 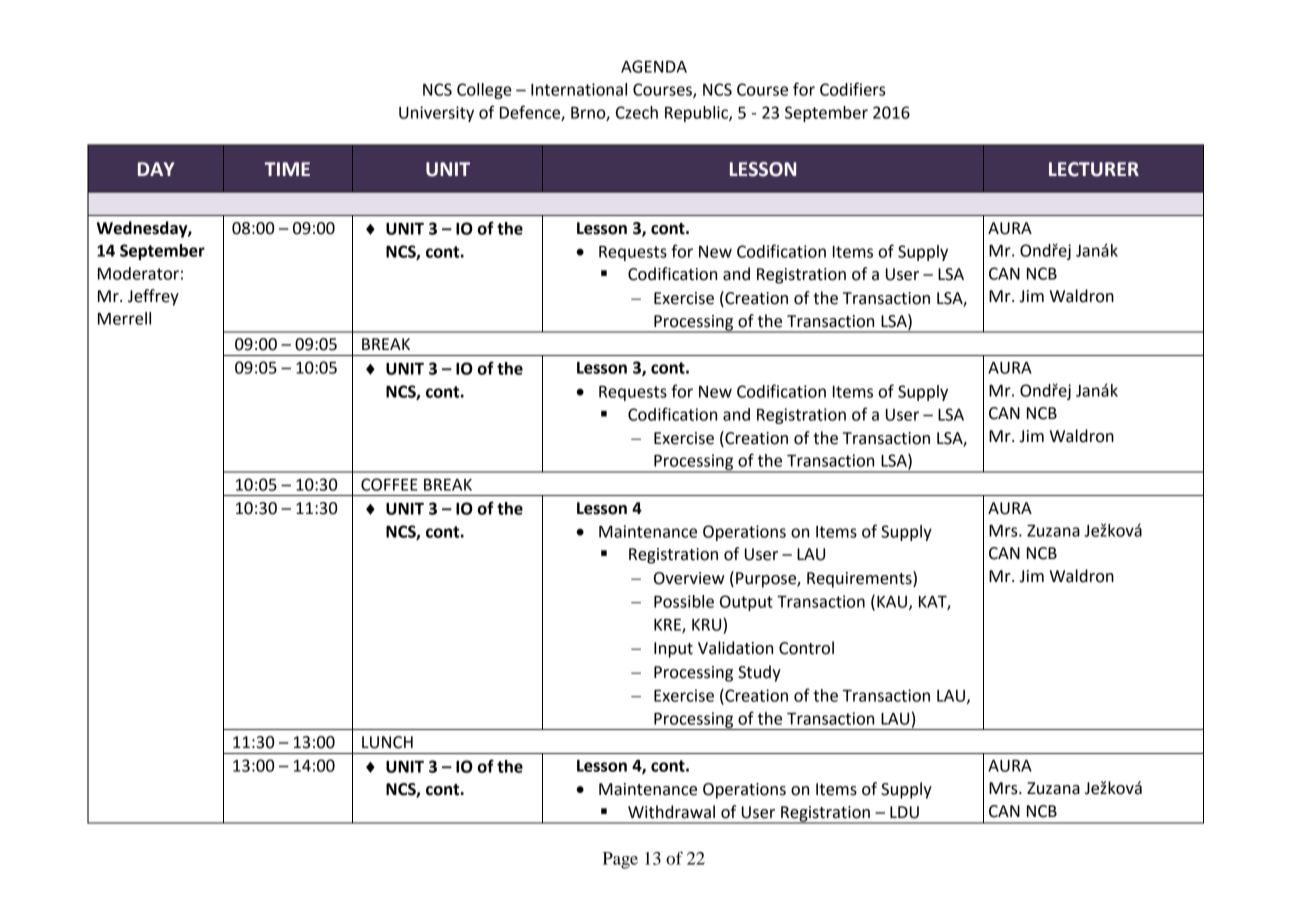 What do you see at coordinates (689, 578) in the screenshot?
I see `Overview` at bounding box center [689, 578].
